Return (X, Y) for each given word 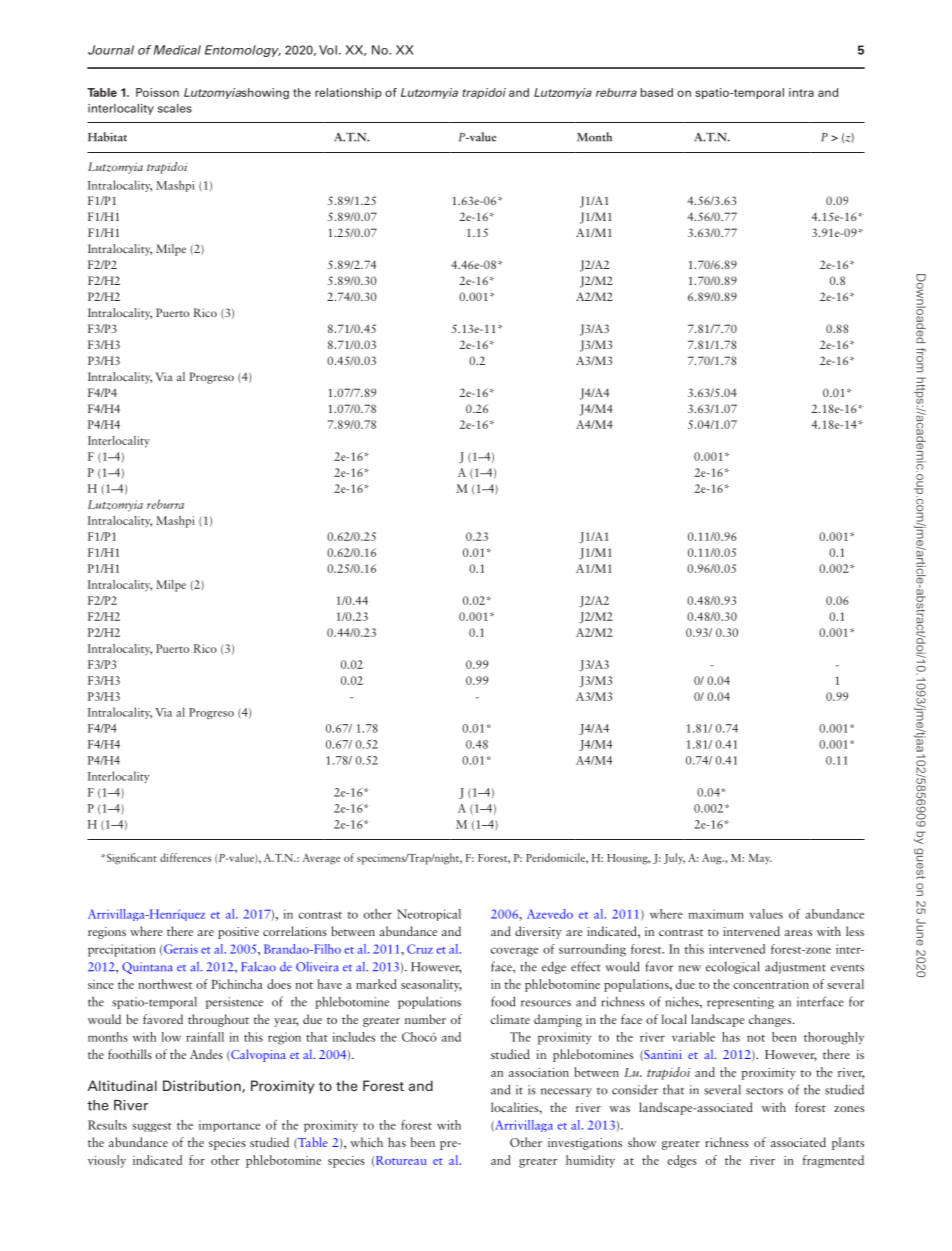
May (760, 859)
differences (185, 857)
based (657, 92)
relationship (348, 93)
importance (229, 1126)
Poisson (157, 92)
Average (321, 859)
